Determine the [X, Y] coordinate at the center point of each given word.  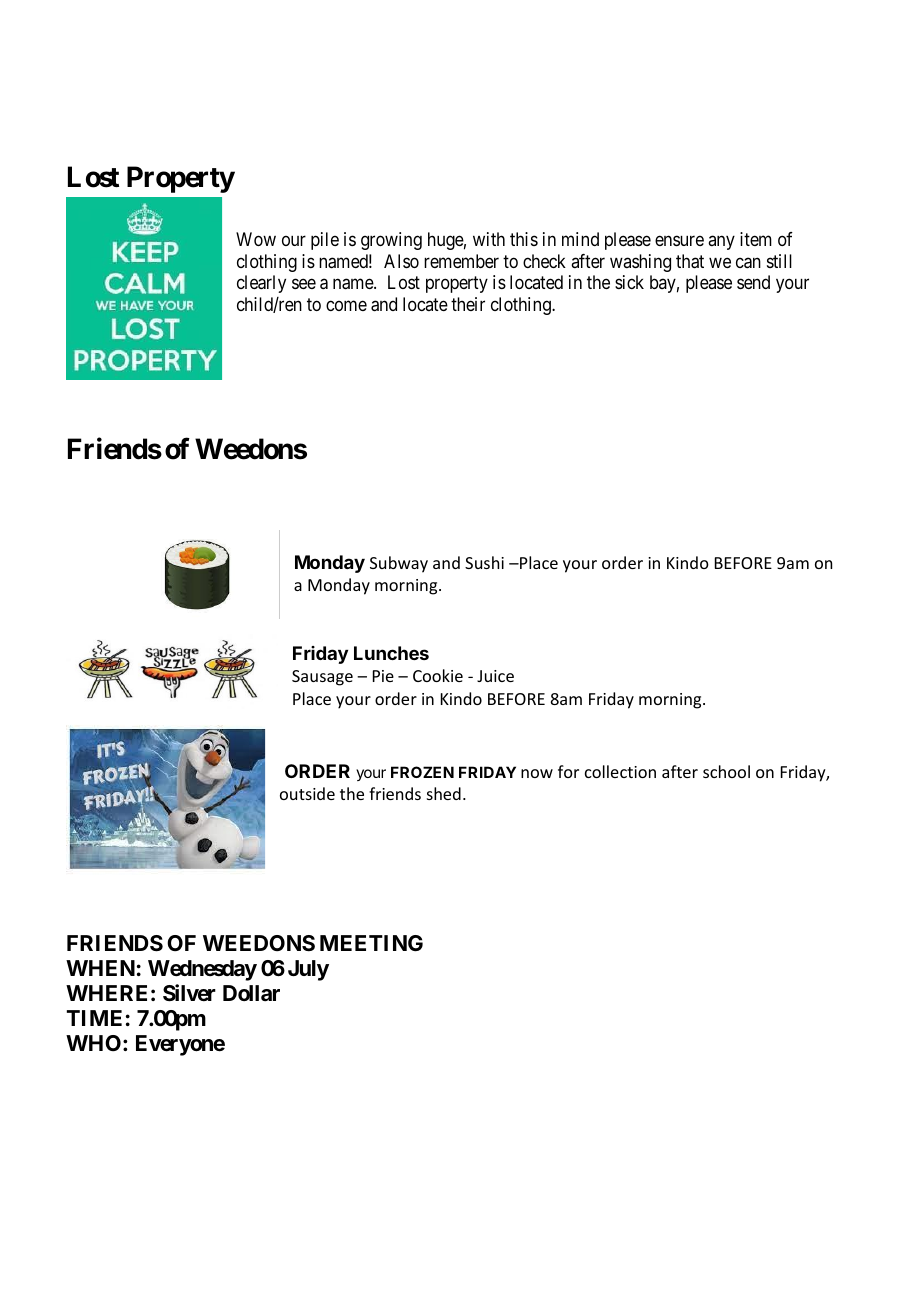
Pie [383, 676]
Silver [189, 993]
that [690, 261]
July [308, 970]
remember [461, 261]
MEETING [371, 943]
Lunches [391, 653]
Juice [495, 676]
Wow [256, 239]
